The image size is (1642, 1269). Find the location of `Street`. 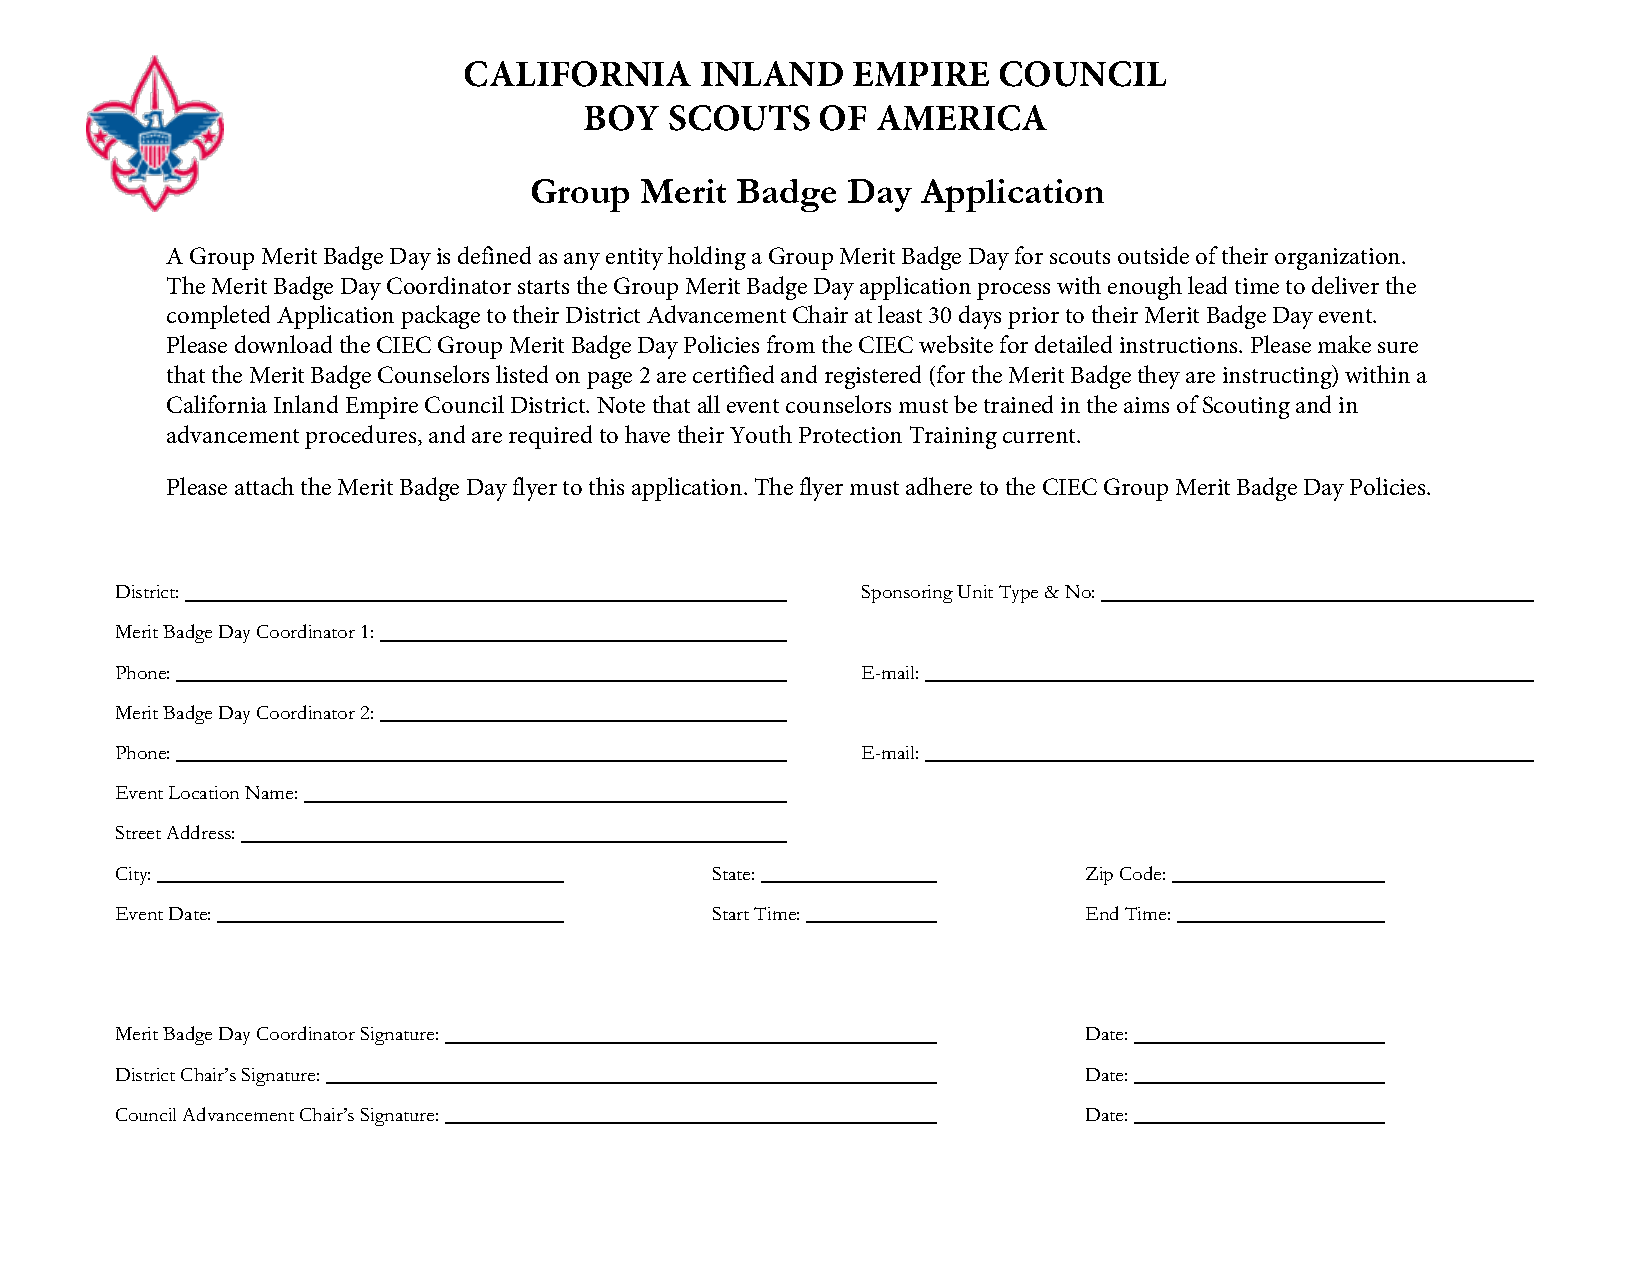

Street is located at coordinates (138, 832).
